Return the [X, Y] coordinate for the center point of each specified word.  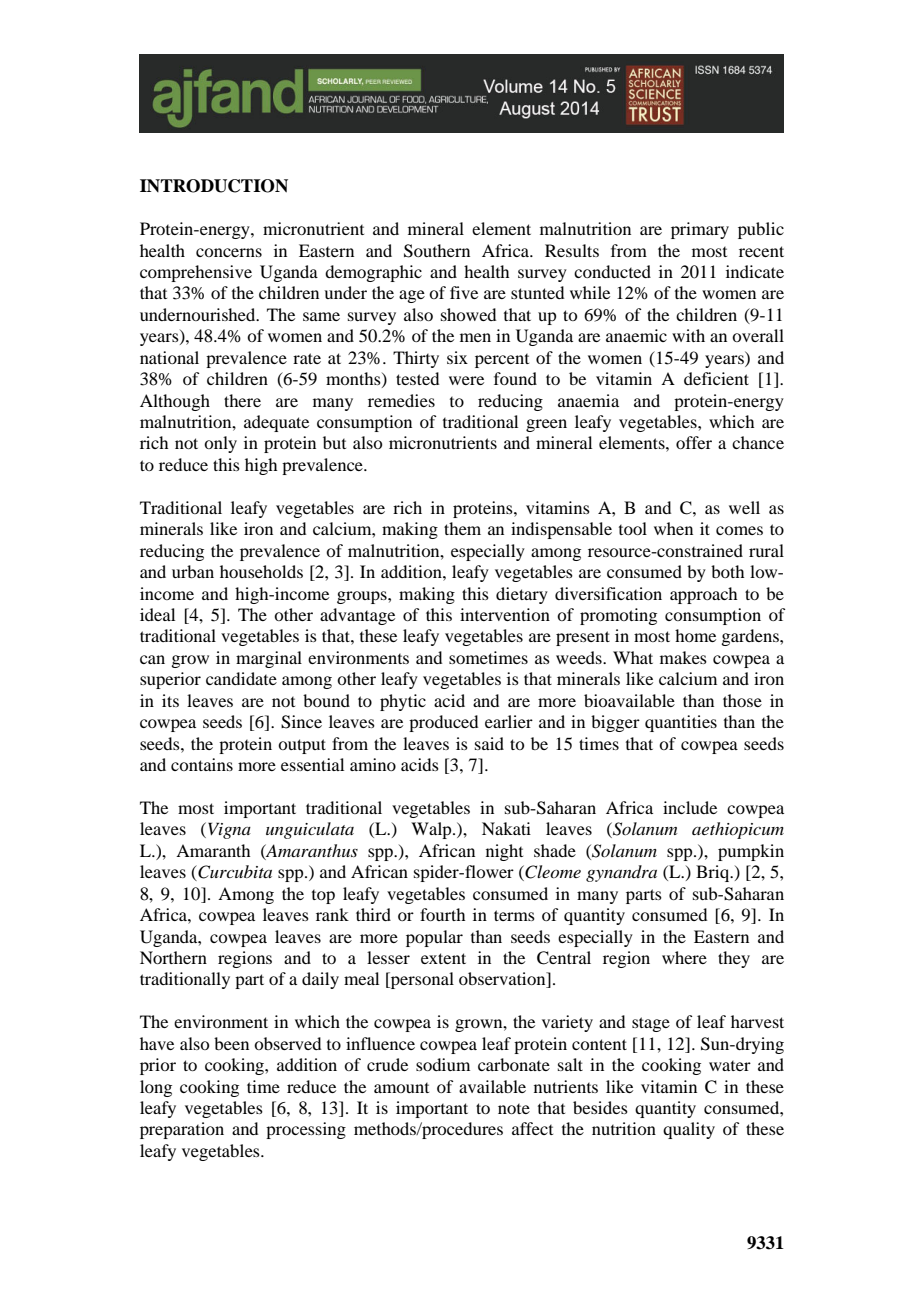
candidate [241, 678]
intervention [505, 614]
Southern [437, 251]
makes [683, 657]
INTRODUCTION [214, 186]
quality [689, 1130]
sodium [443, 1064]
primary [700, 230]
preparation [182, 1130]
